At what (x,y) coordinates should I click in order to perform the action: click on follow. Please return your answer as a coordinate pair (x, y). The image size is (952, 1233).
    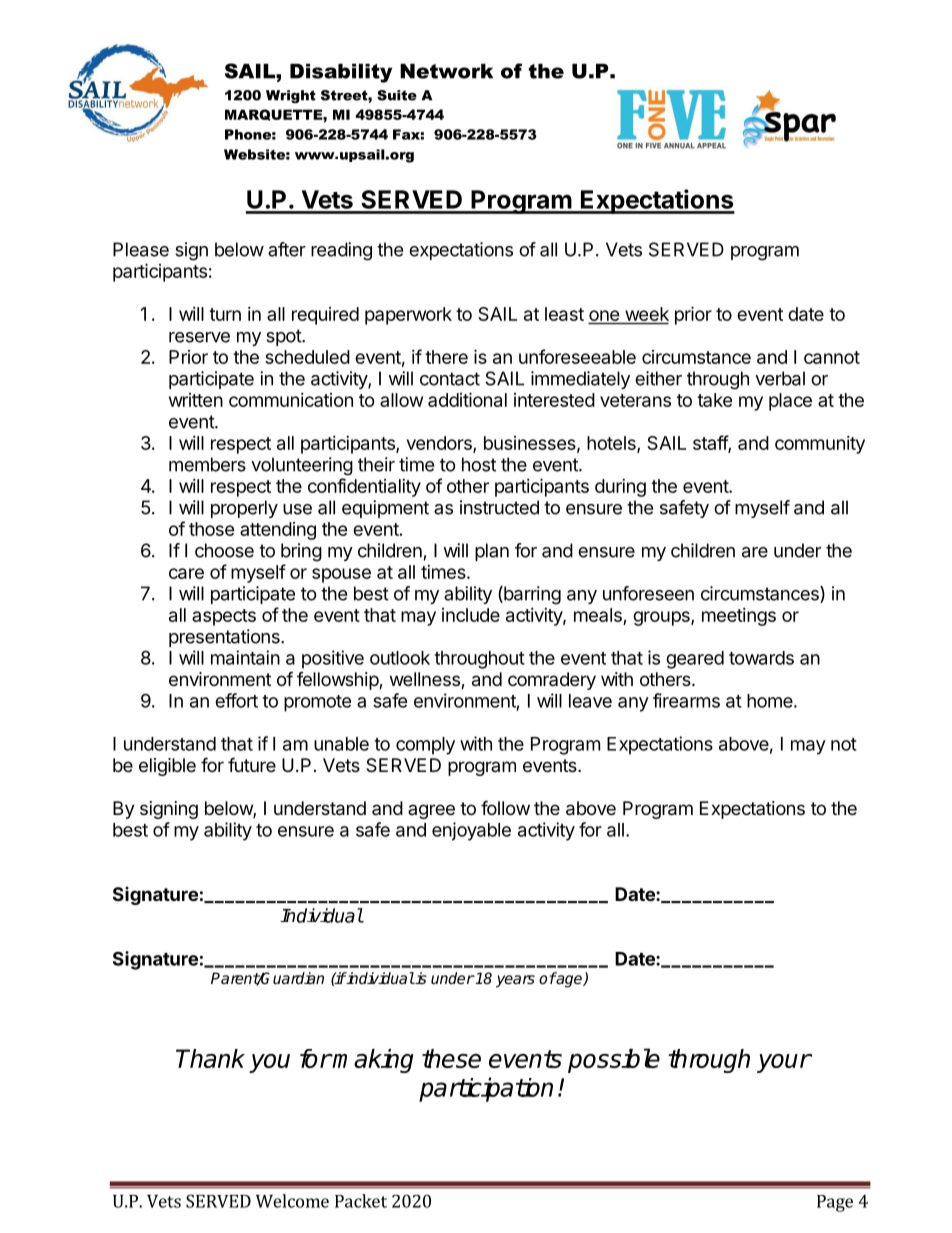
    Looking at the image, I should click on (505, 807).
